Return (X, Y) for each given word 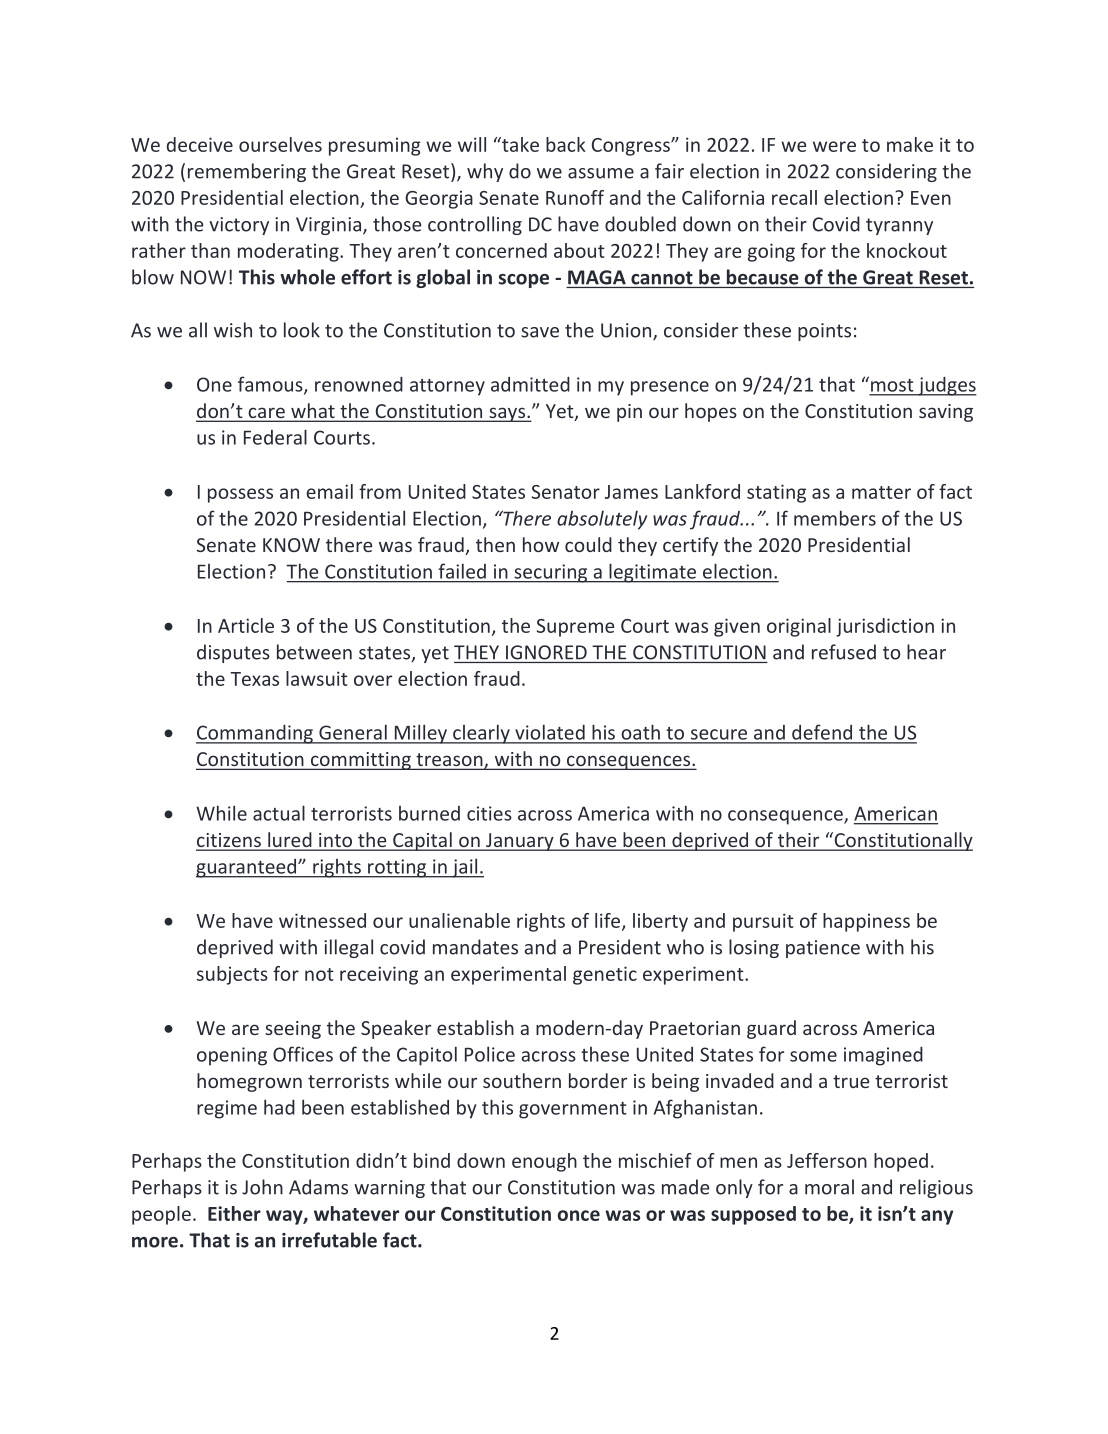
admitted (530, 384)
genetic (605, 975)
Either (234, 1213)
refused (844, 652)
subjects (232, 975)
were (834, 146)
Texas (254, 679)
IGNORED (546, 652)
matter (881, 492)
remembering (247, 172)
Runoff (575, 197)
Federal (275, 437)
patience (823, 949)
